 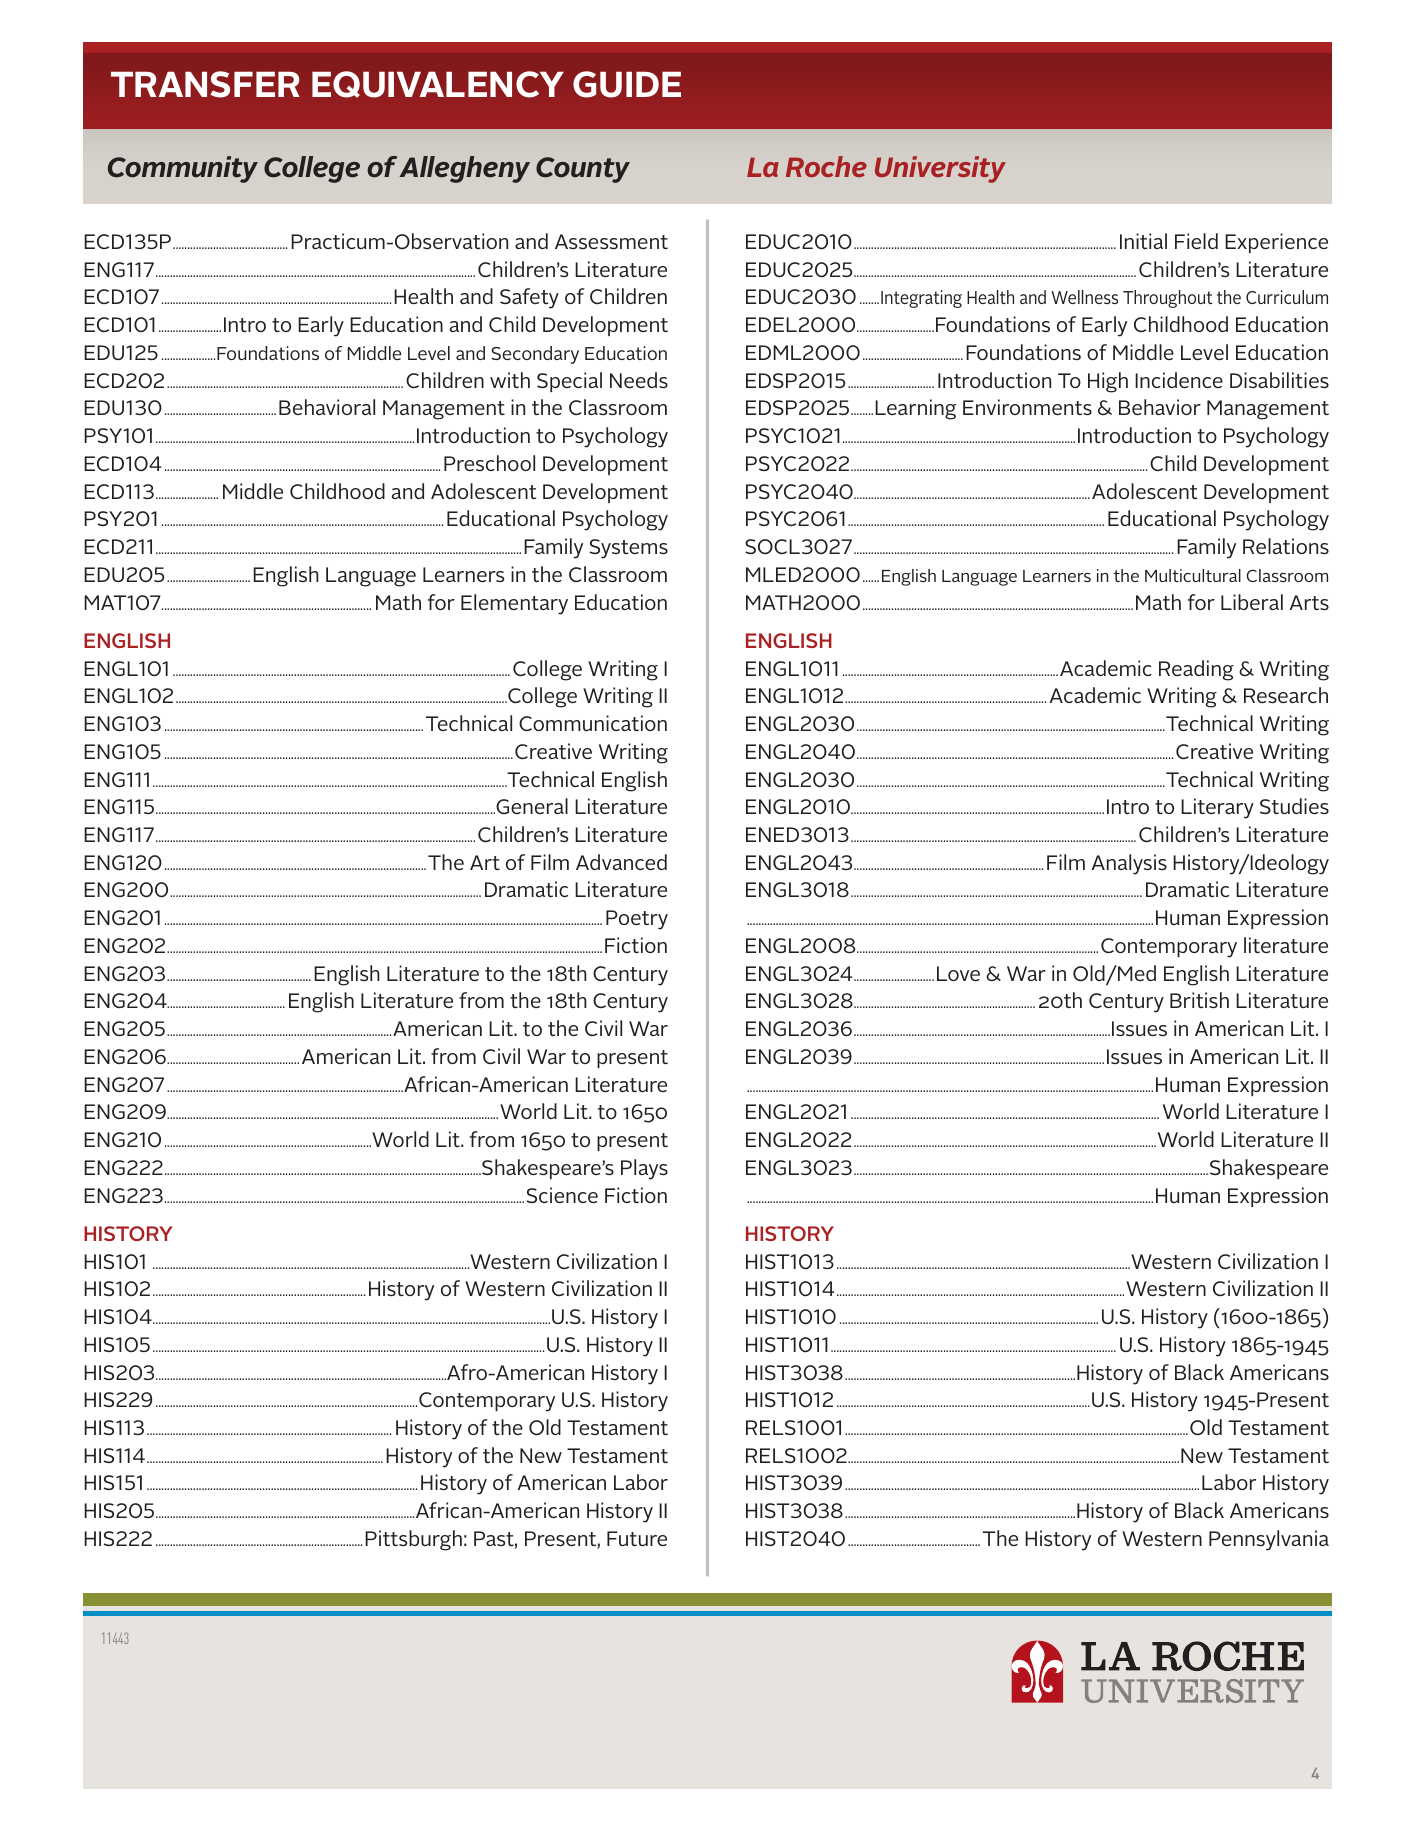 What do you see at coordinates (205, 84) in the image?
I see `TRANSFER` at bounding box center [205, 84].
